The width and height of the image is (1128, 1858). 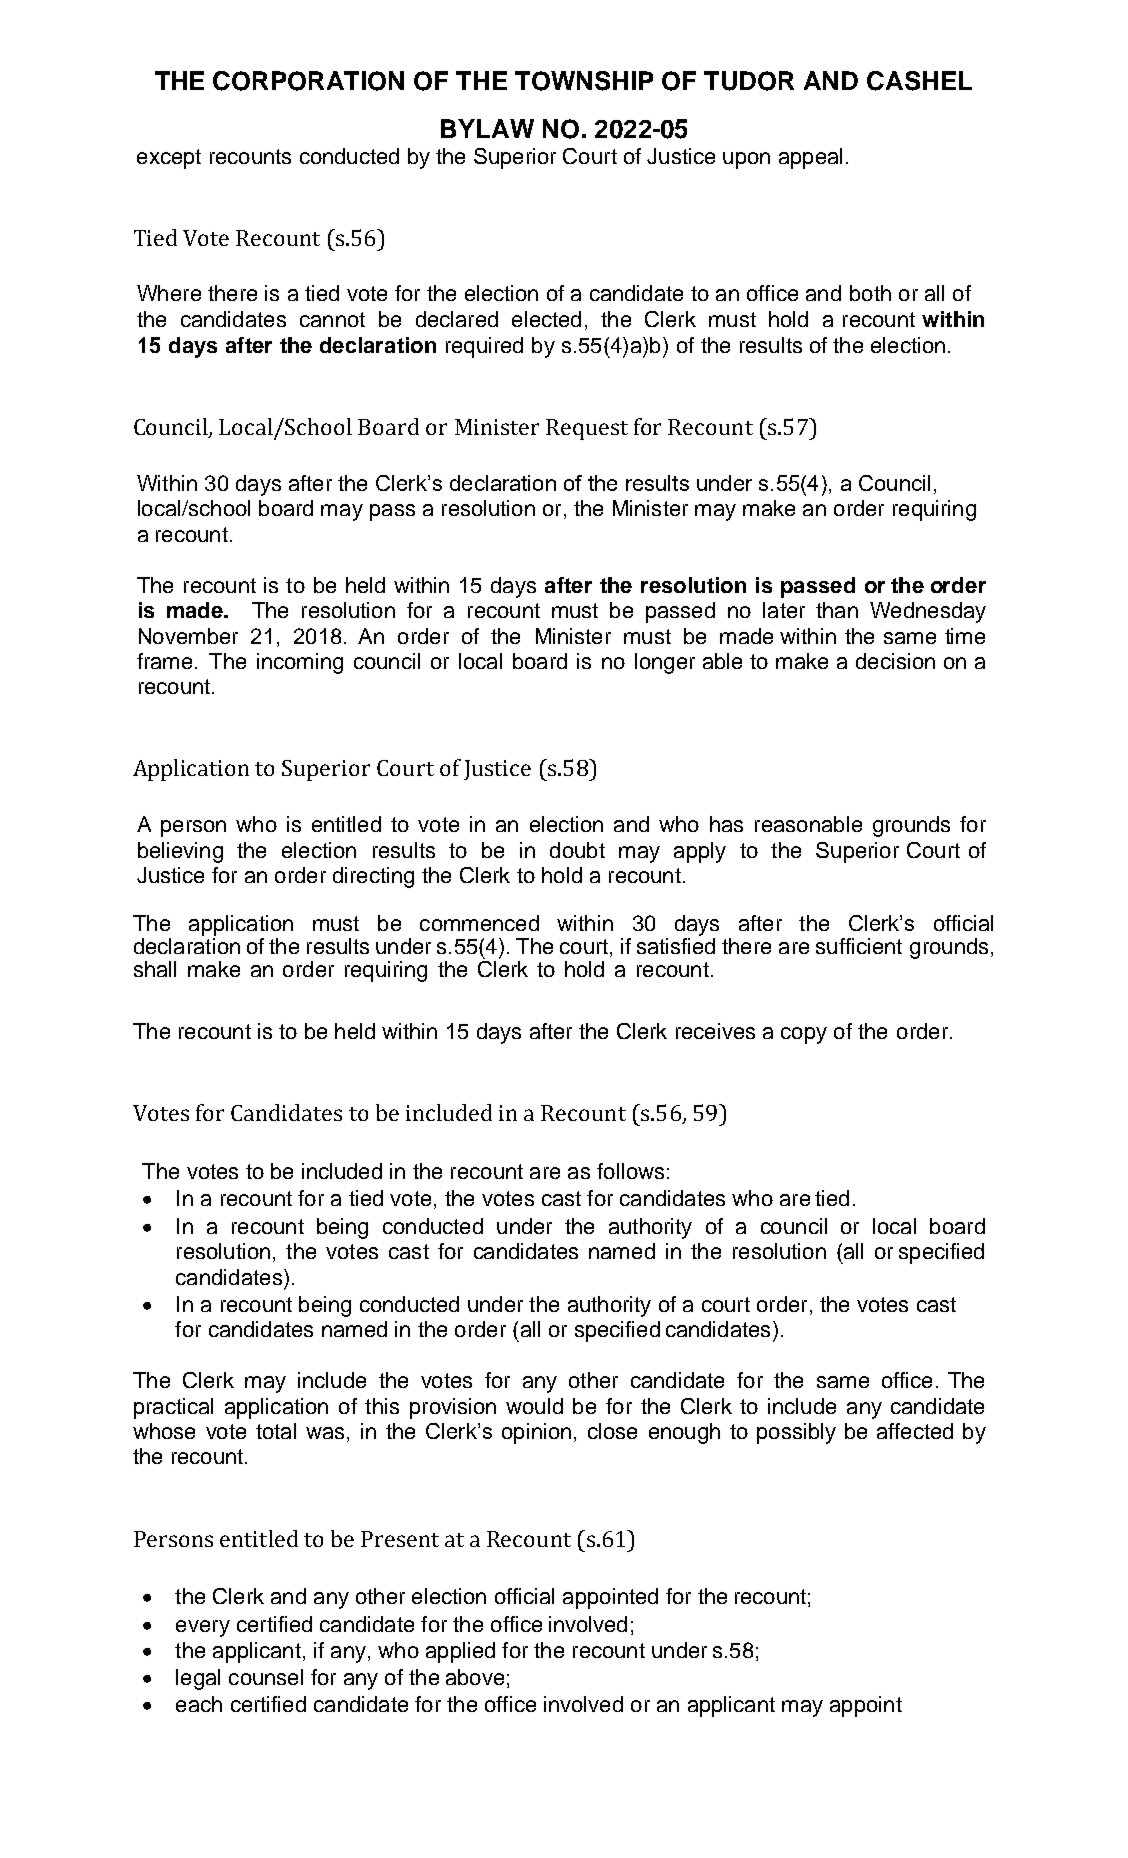 I want to click on CORPORATION, so click(x=308, y=81).
